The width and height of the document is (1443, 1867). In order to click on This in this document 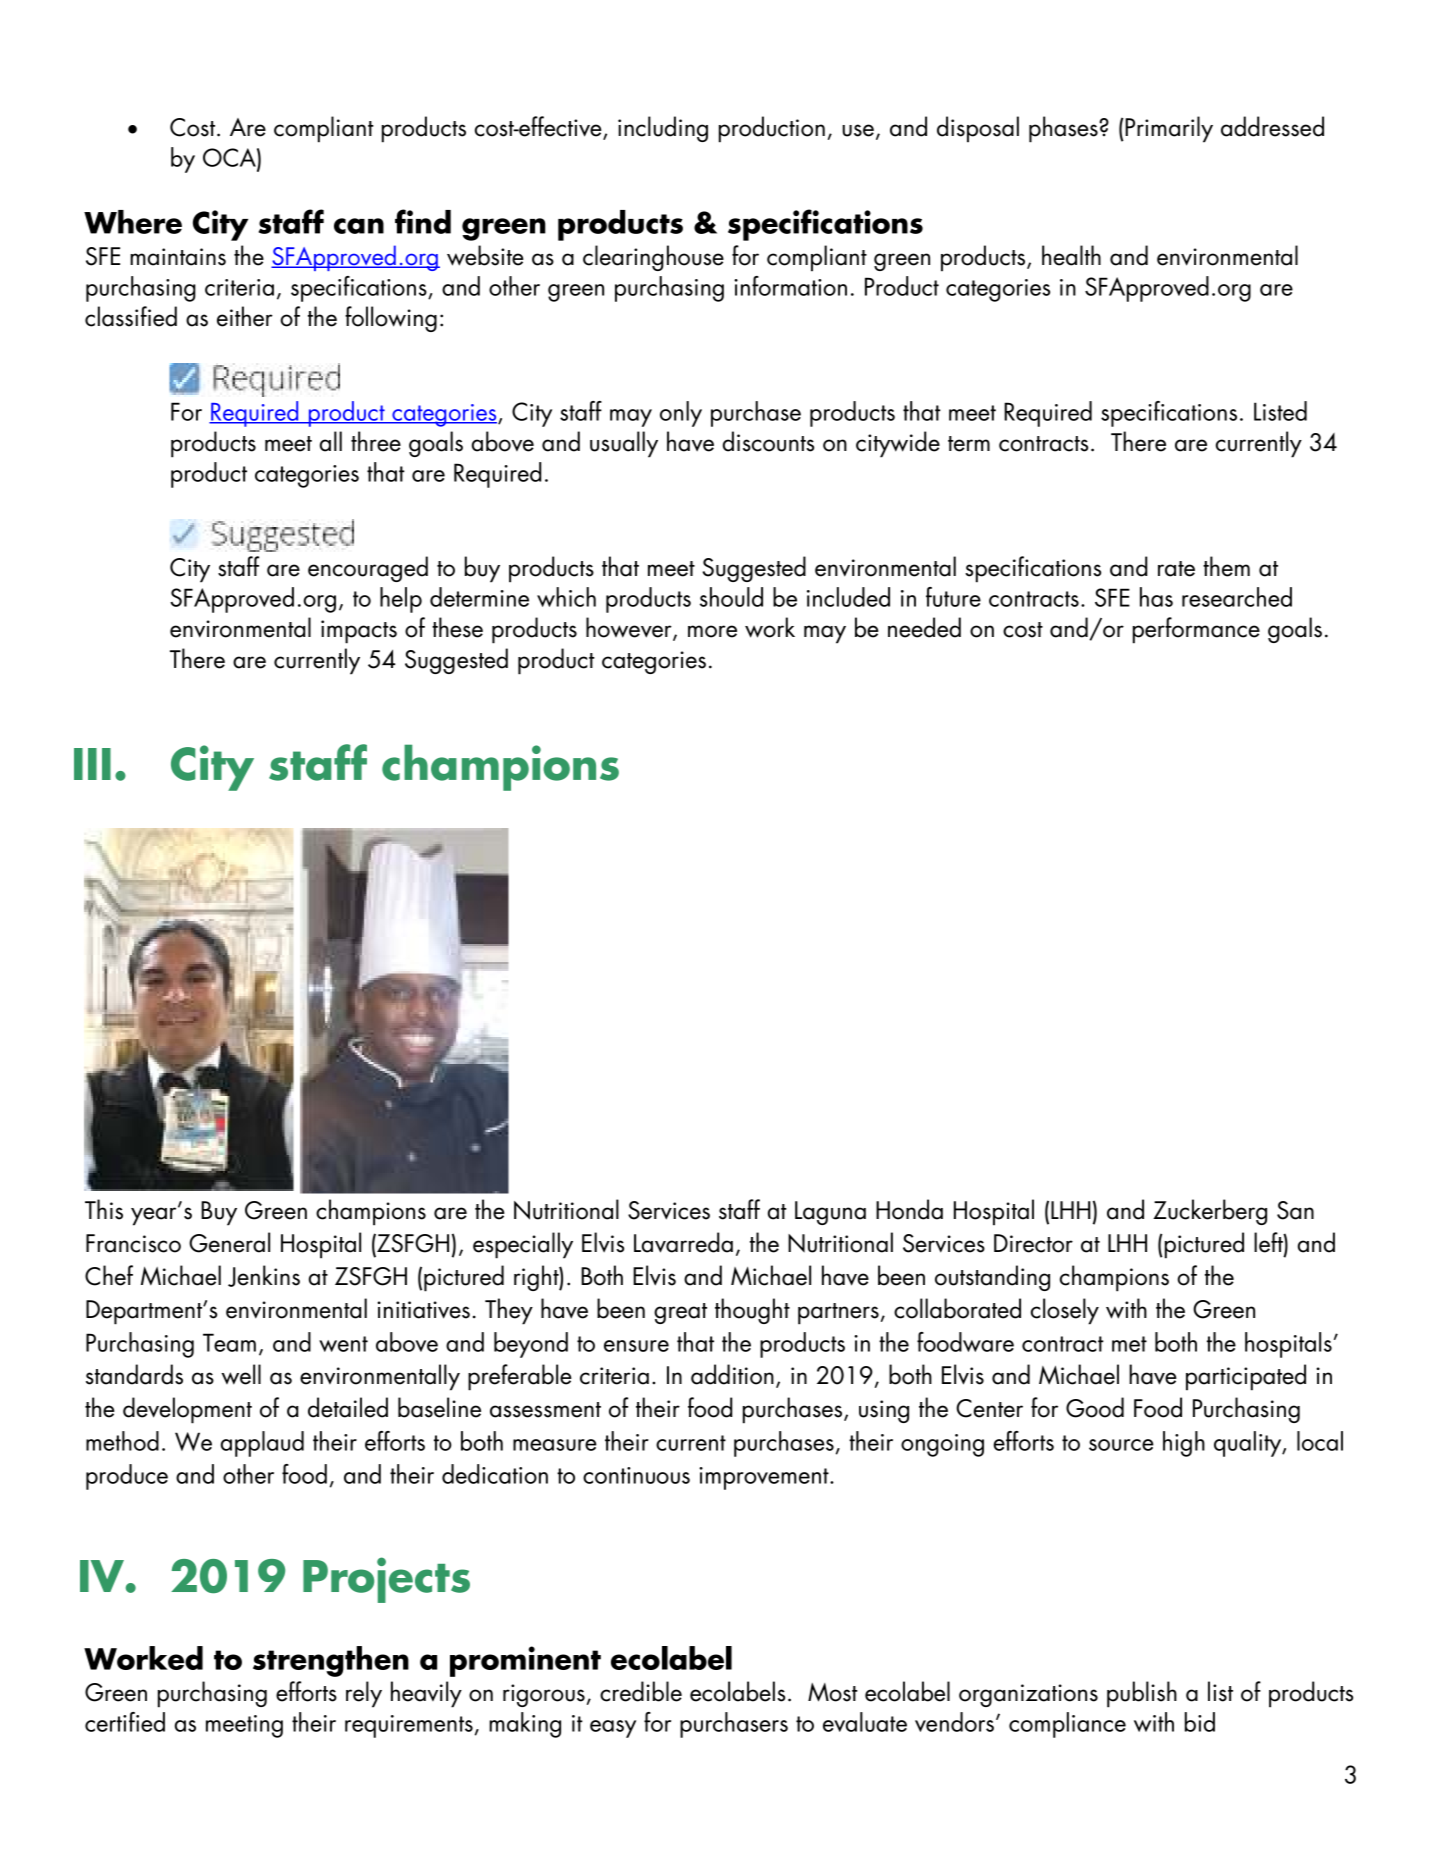, I will do `click(104, 1209)`.
